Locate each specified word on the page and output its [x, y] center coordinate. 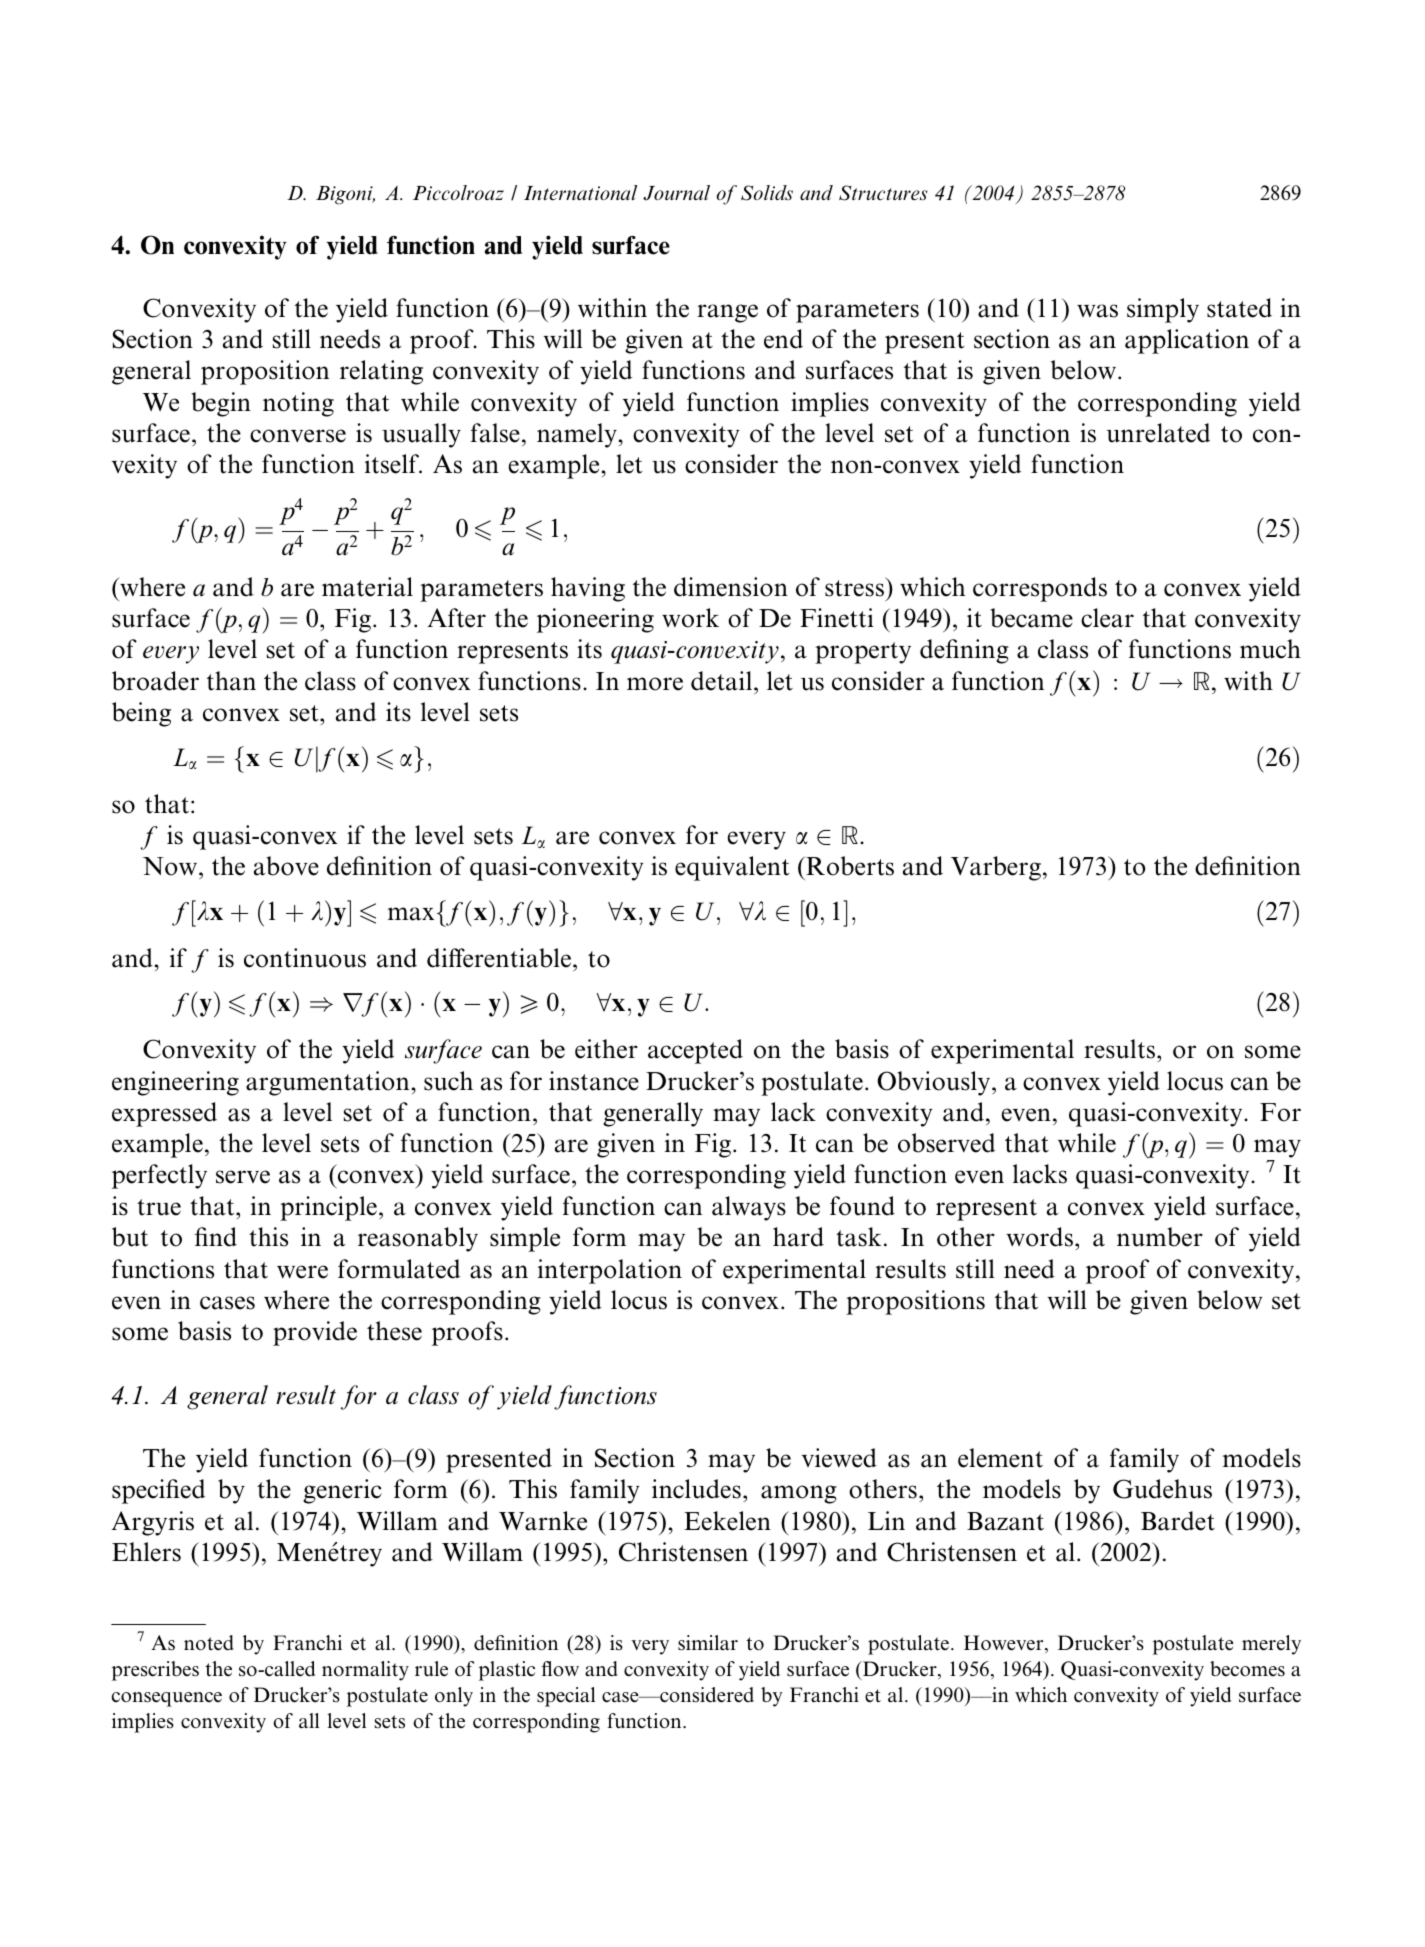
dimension [731, 587]
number [1160, 1237]
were [302, 1272]
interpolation [609, 1271]
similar [708, 1643]
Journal [676, 193]
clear [1107, 618]
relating [381, 372]
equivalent [732, 868]
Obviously [935, 1083]
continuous [305, 958]
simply [1163, 310]
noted [208, 1643]
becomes [1247, 1669]
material [367, 587]
